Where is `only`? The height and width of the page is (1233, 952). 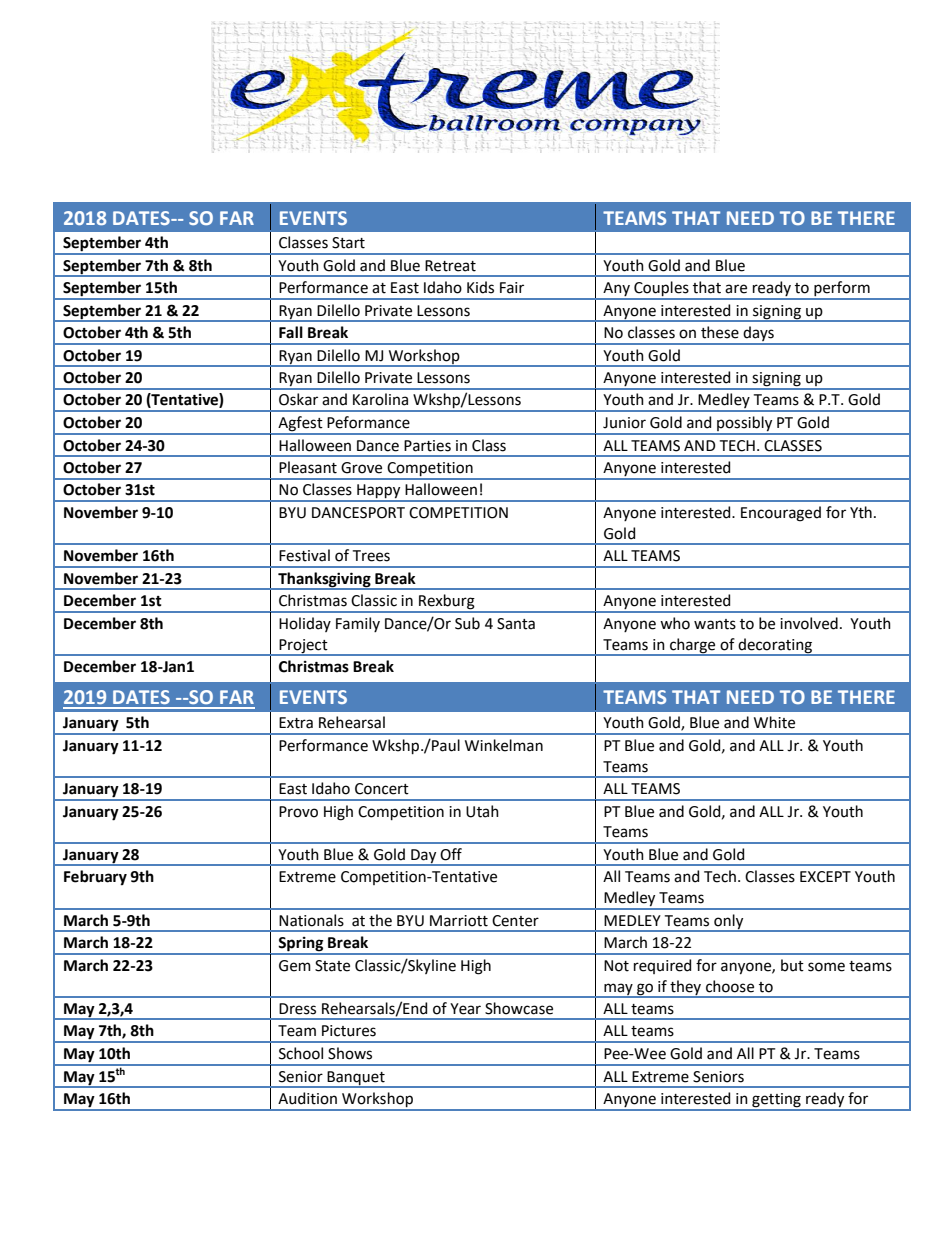
only is located at coordinates (729, 922).
